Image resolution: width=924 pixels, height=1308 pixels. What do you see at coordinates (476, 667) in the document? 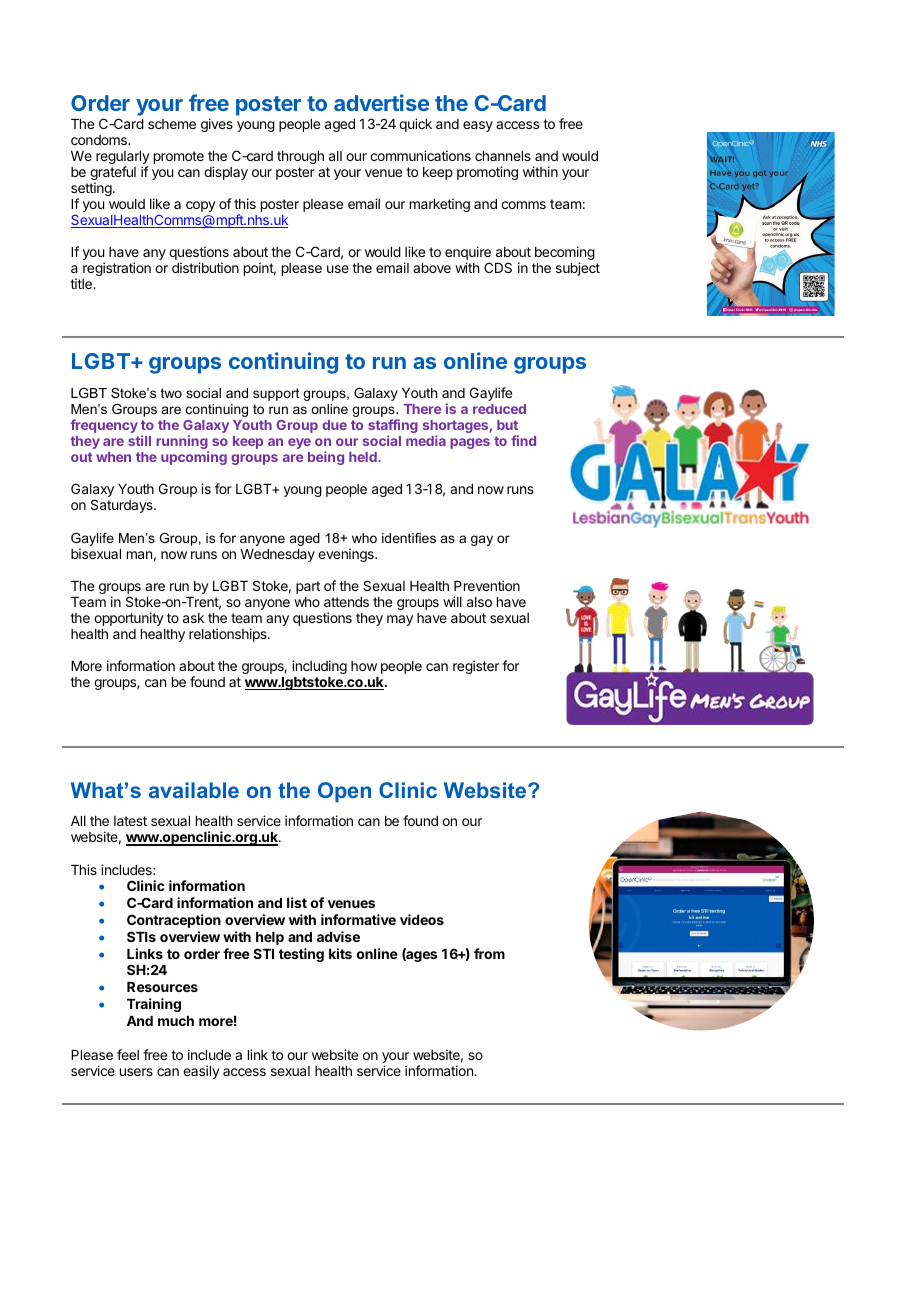
I see `register` at bounding box center [476, 667].
